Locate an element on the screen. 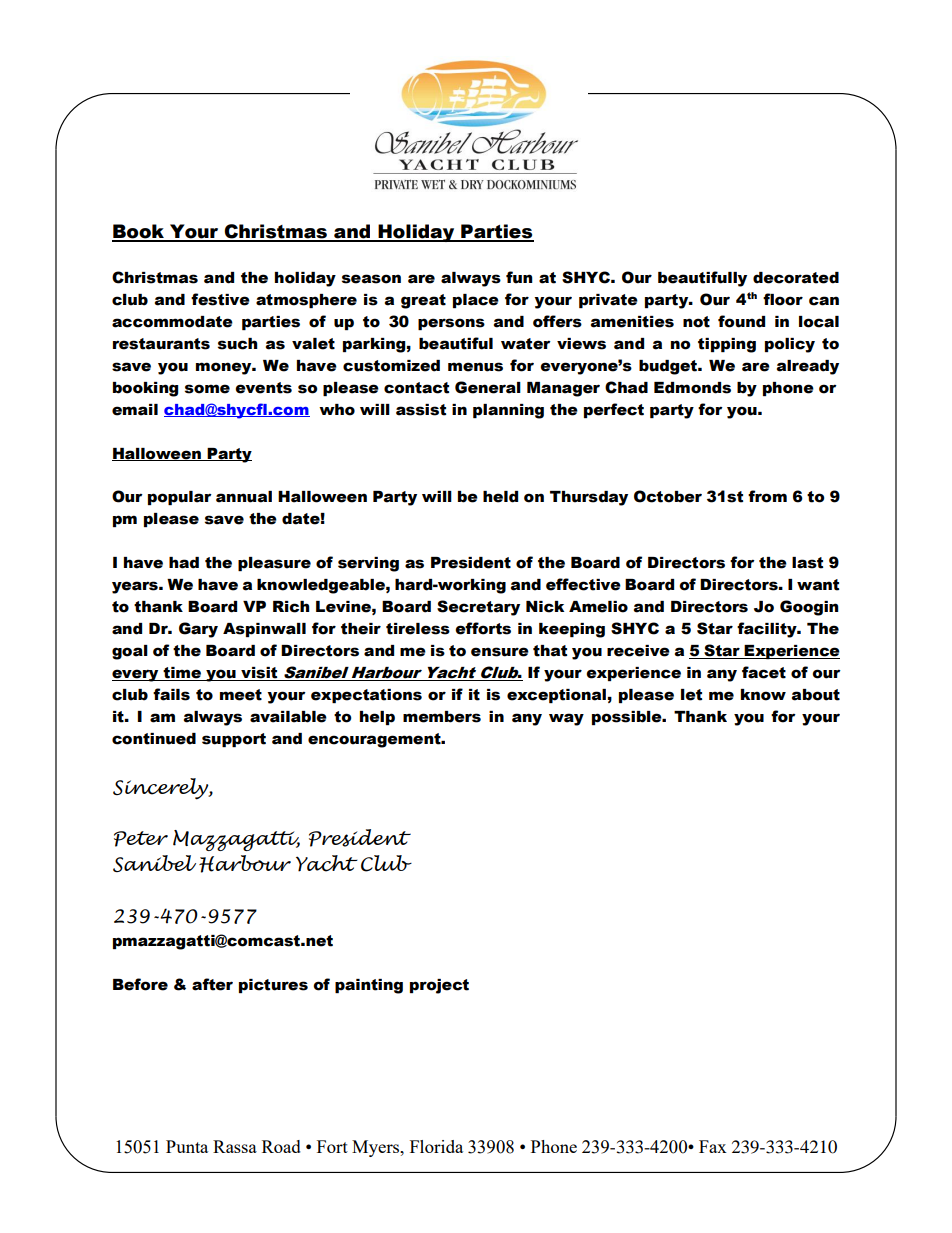  facet is located at coordinates (764, 672).
